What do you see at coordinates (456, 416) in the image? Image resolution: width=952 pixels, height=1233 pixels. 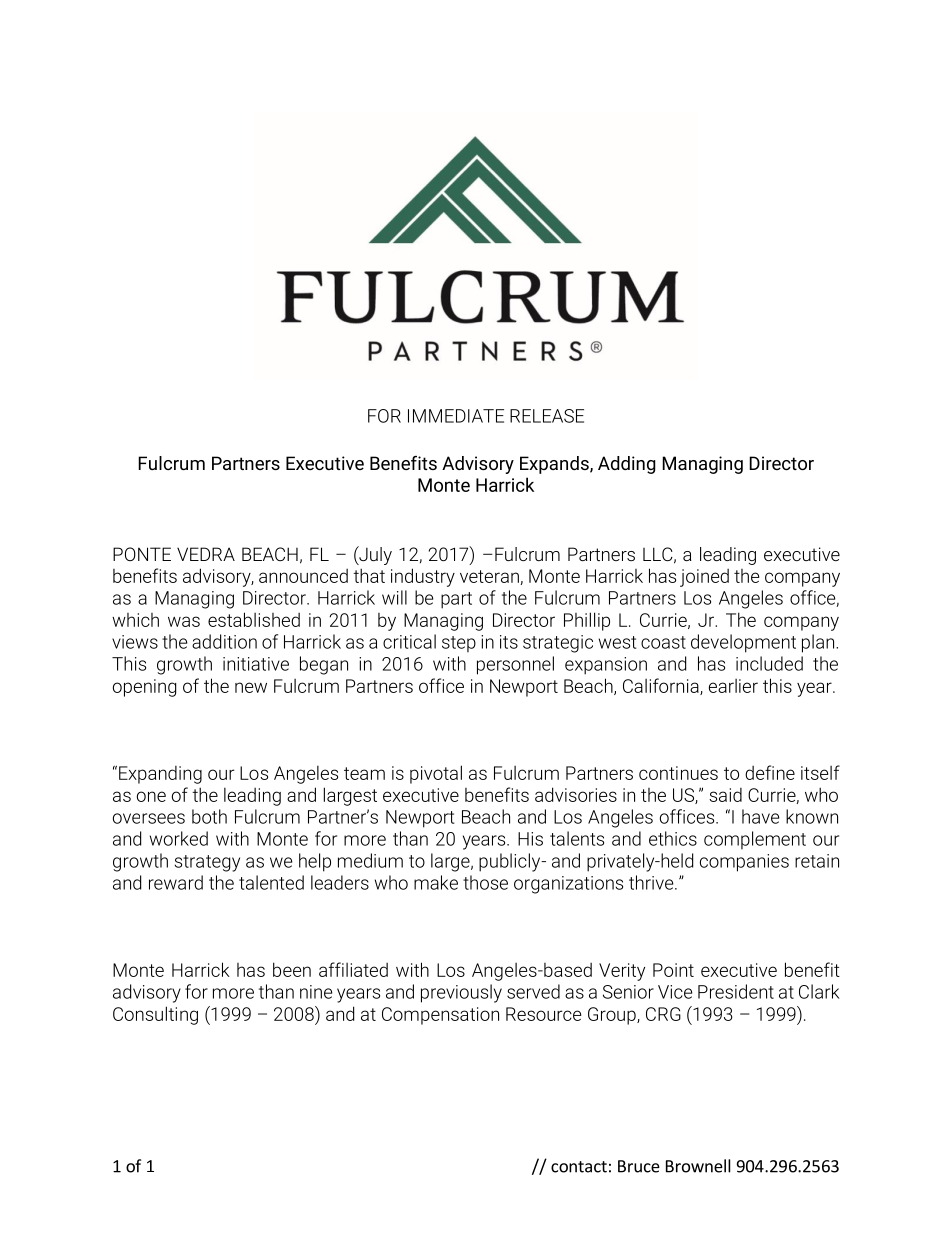 I see `IMMEDIATE` at bounding box center [456, 416].
